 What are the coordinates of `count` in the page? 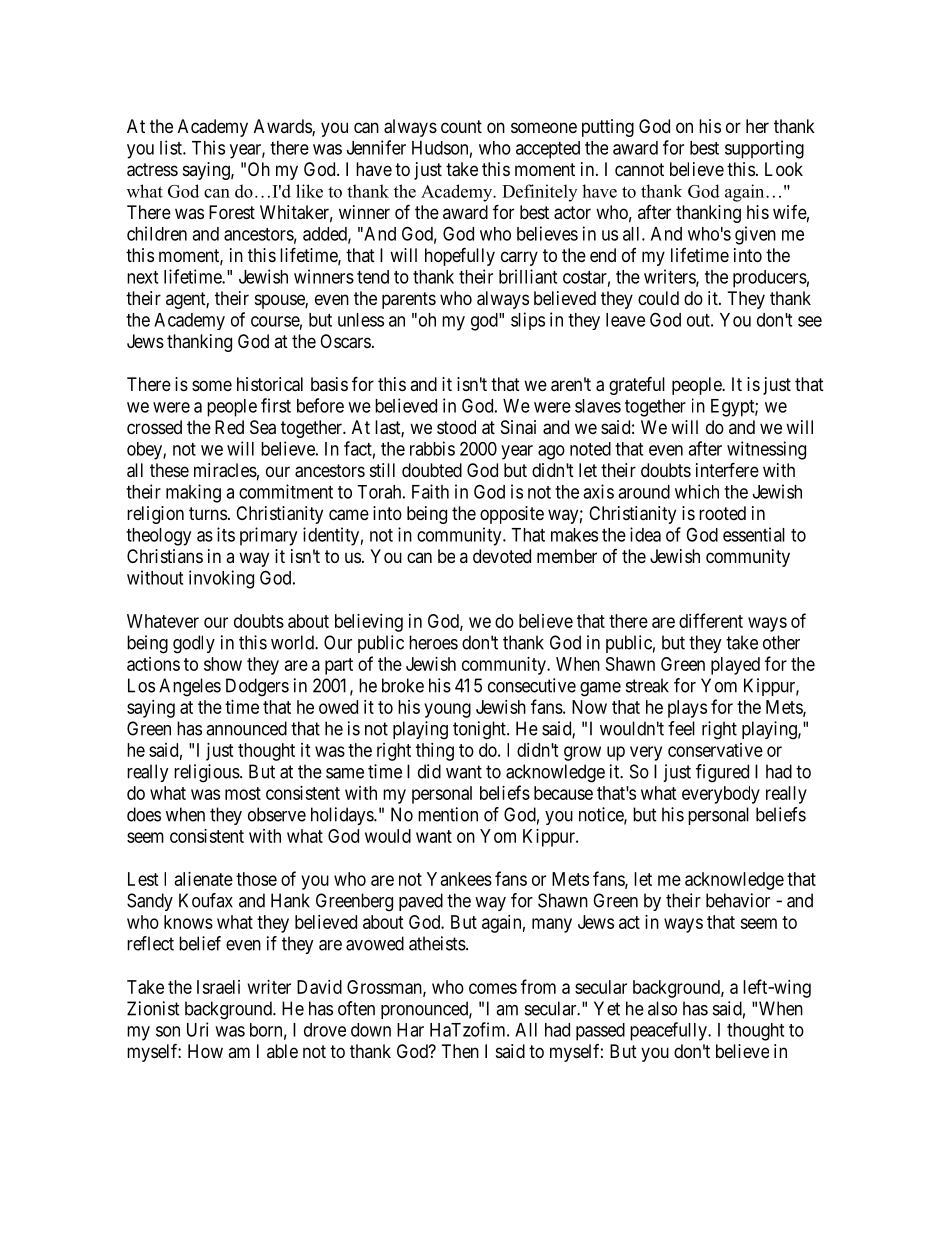 It's located at (461, 126).
